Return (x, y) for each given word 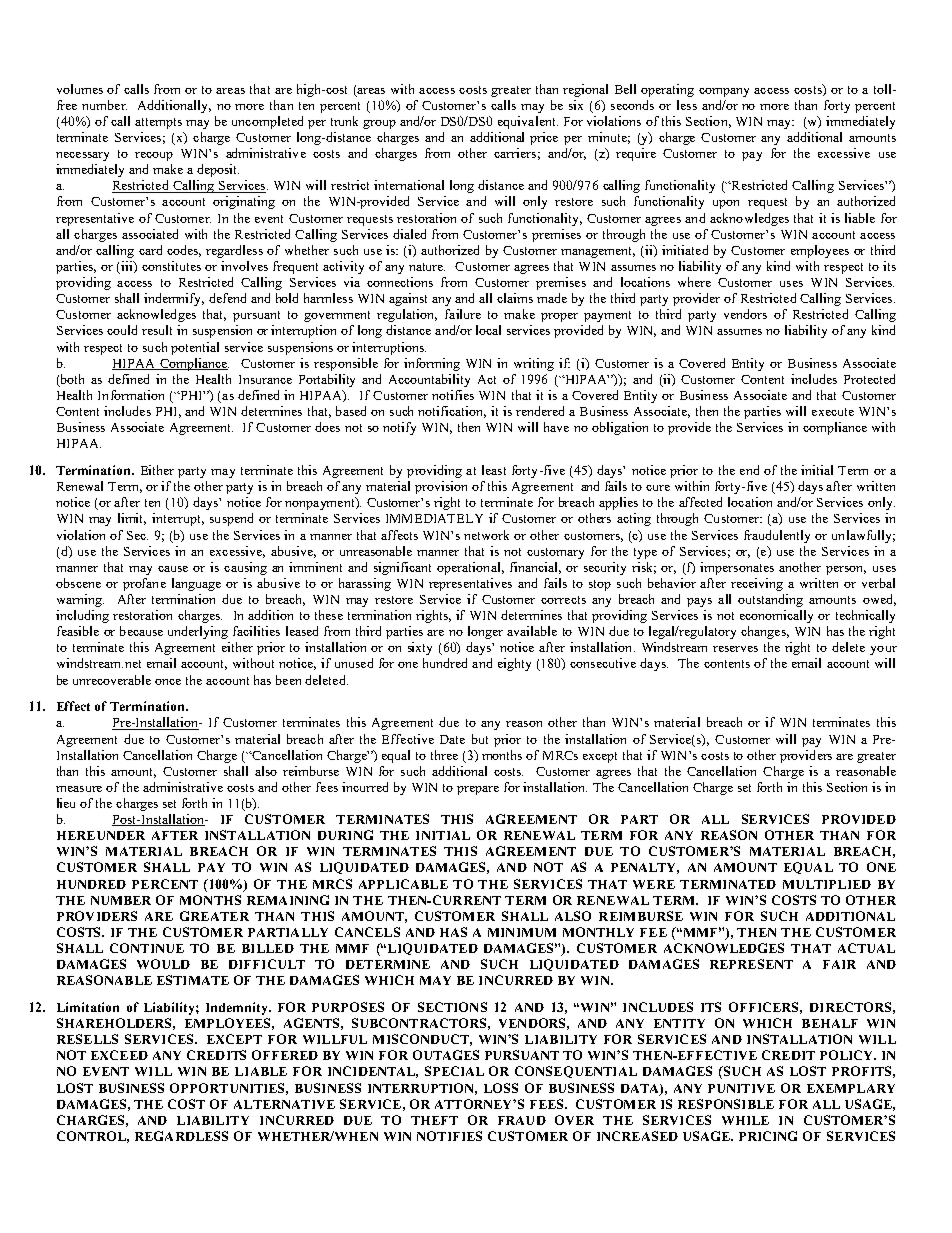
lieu (66, 803)
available (532, 631)
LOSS (501, 1088)
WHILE (745, 1120)
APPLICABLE (403, 884)
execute (833, 412)
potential (195, 348)
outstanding (770, 600)
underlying (198, 632)
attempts (158, 123)
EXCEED (119, 1055)
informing (432, 364)
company (724, 92)
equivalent (528, 122)
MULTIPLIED (827, 884)
